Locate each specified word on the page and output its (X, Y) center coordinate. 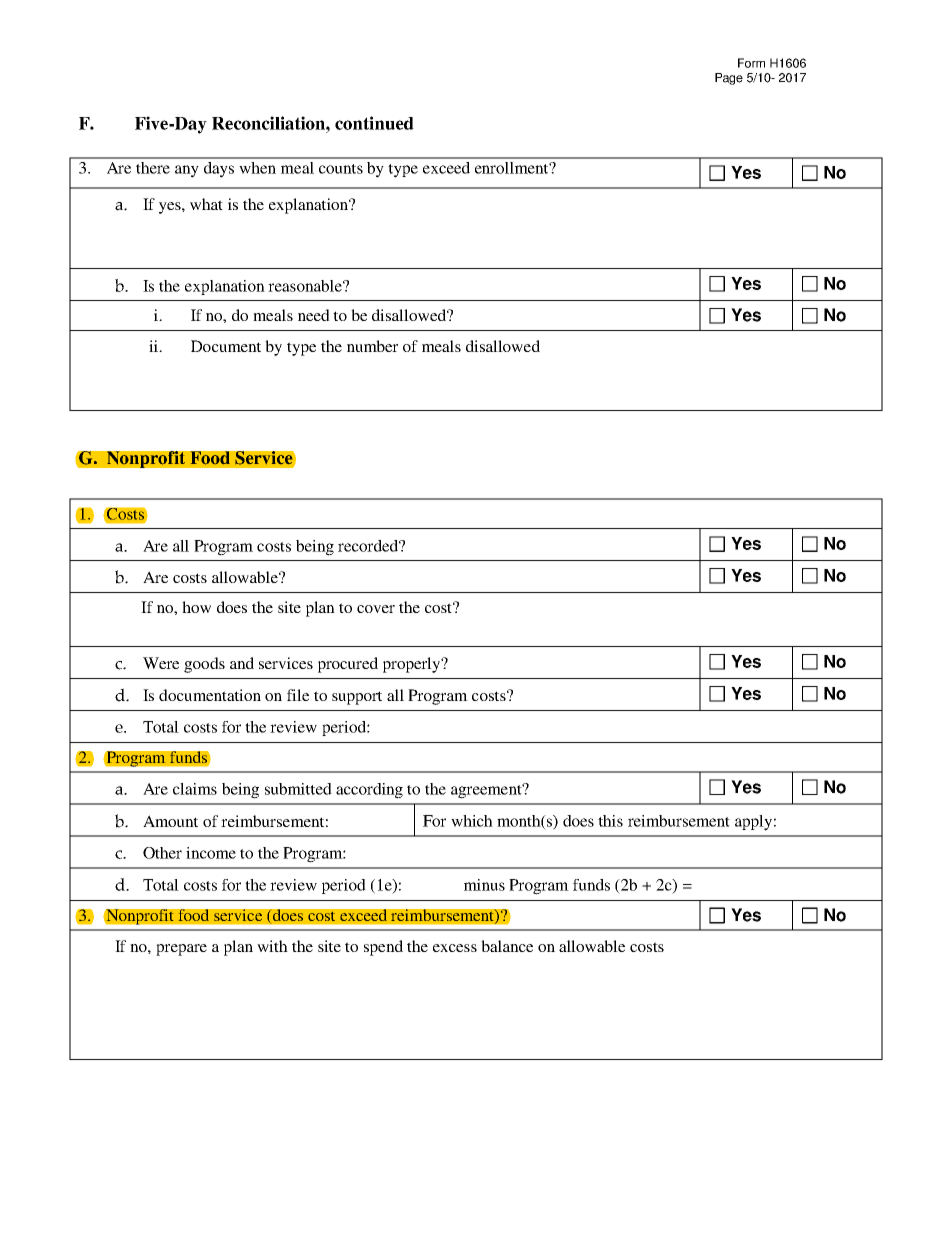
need (314, 315)
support (357, 698)
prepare (181, 950)
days (219, 170)
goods (204, 665)
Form (751, 63)
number (372, 346)
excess (455, 948)
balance (507, 946)
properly (413, 665)
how (196, 607)
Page (729, 79)
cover (376, 609)
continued (374, 123)
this (610, 821)
